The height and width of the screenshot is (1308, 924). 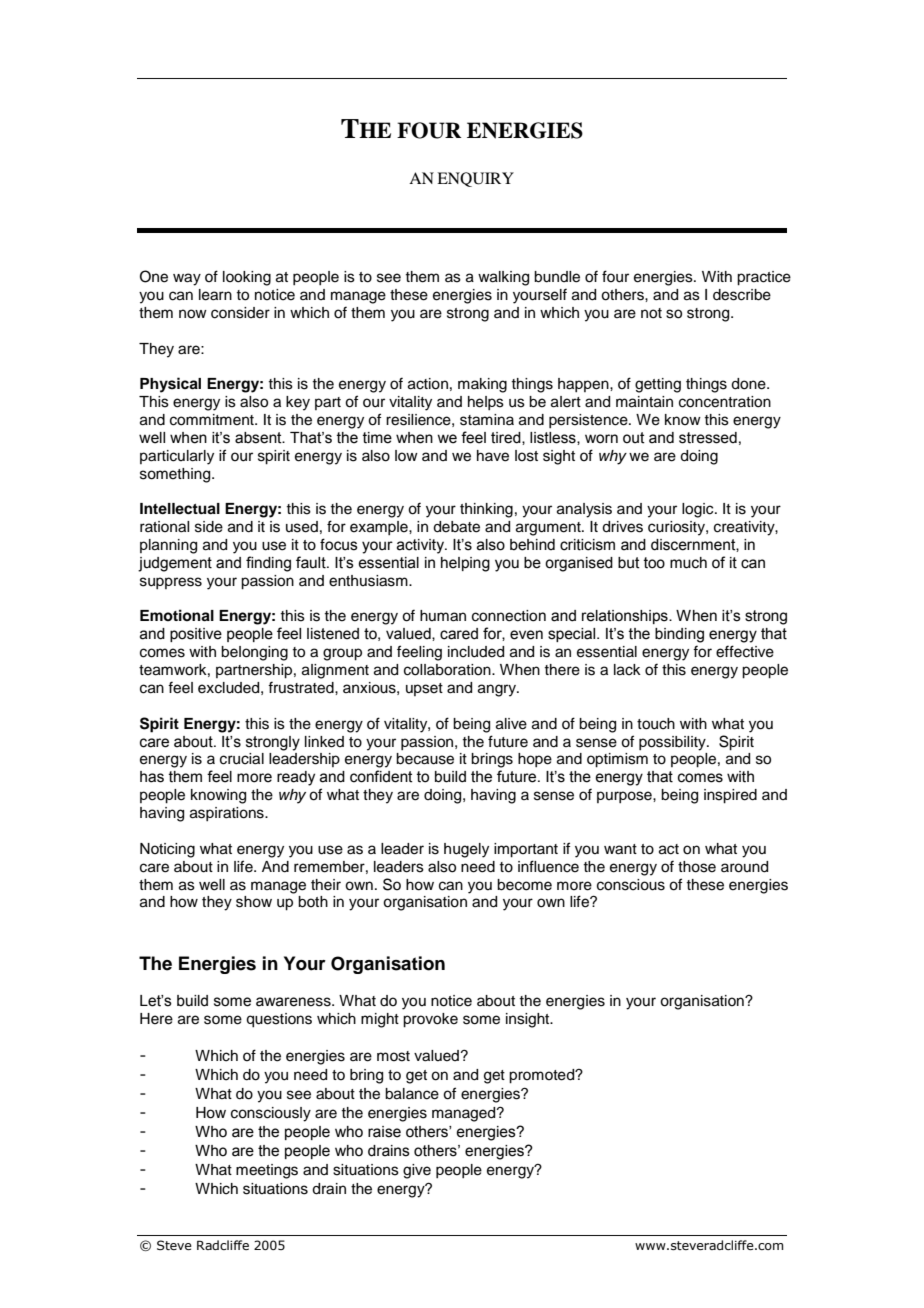 I want to click on looking, so click(x=247, y=278).
